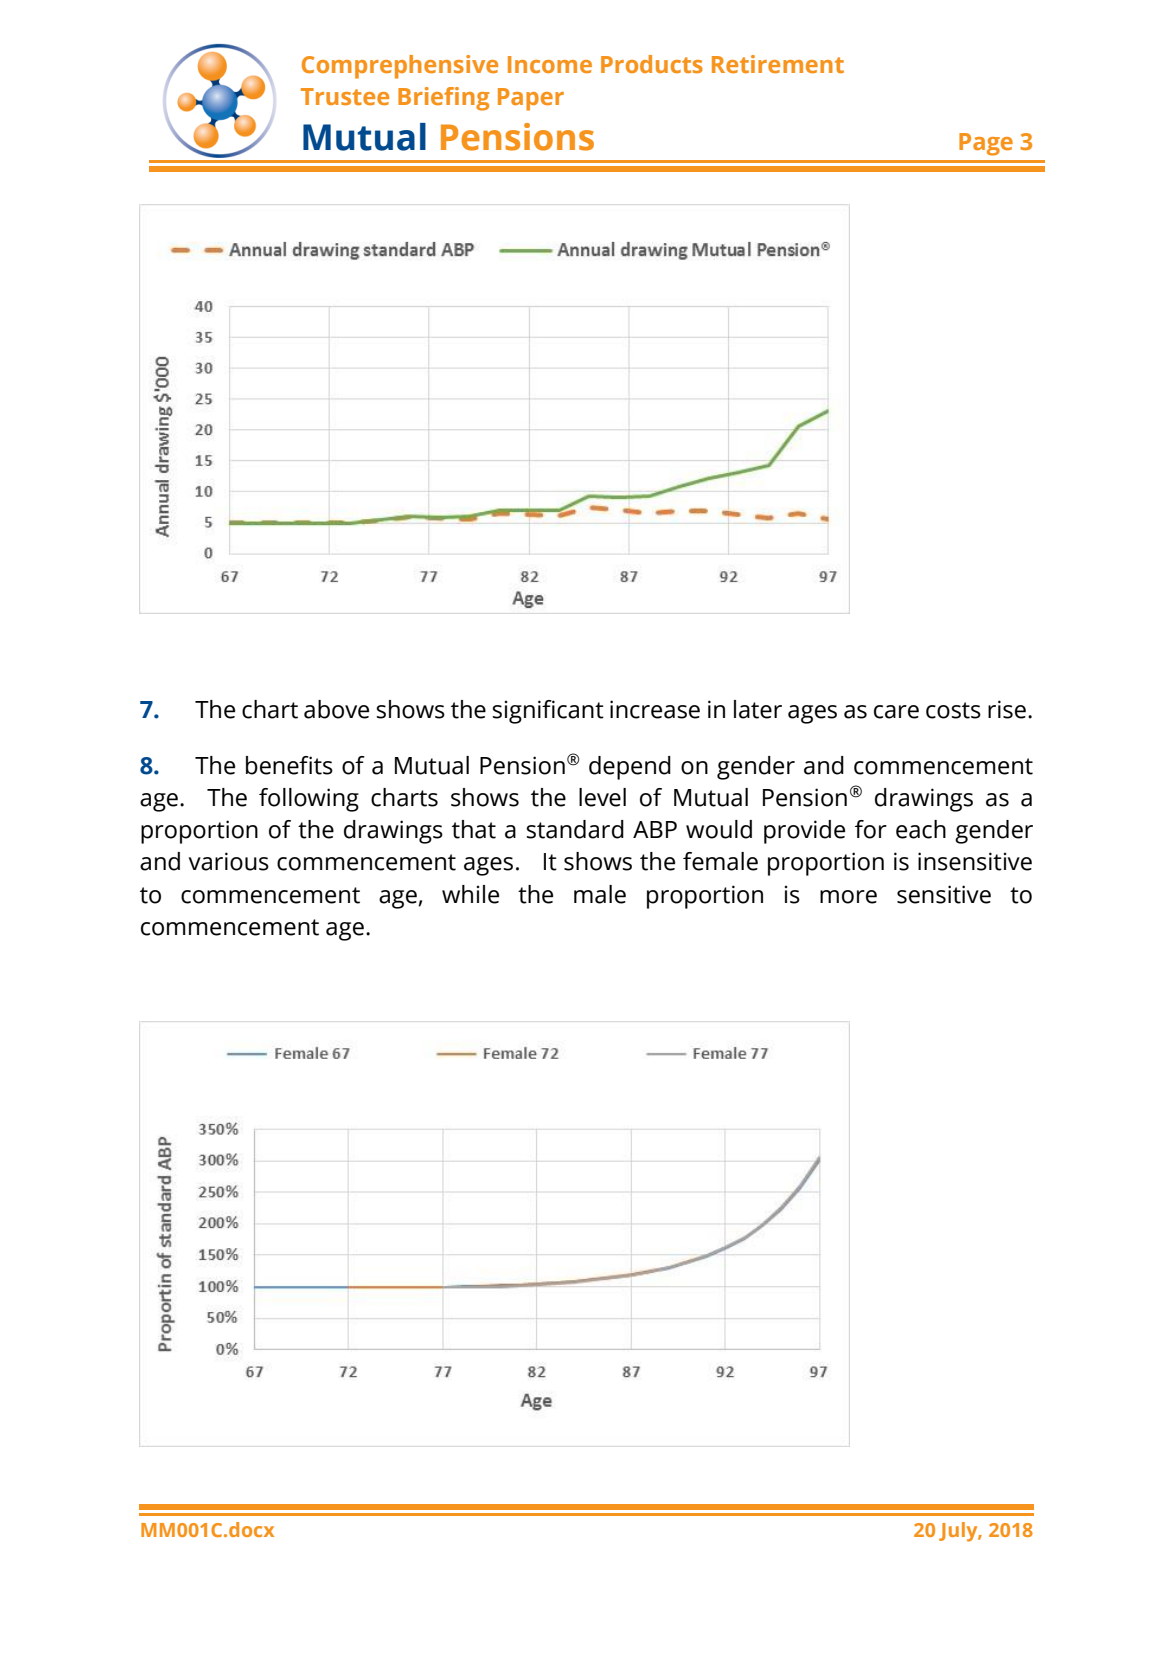 This page has width=1173, height=1659. Describe the element at coordinates (336, 709) in the page. I see `above` at that location.
